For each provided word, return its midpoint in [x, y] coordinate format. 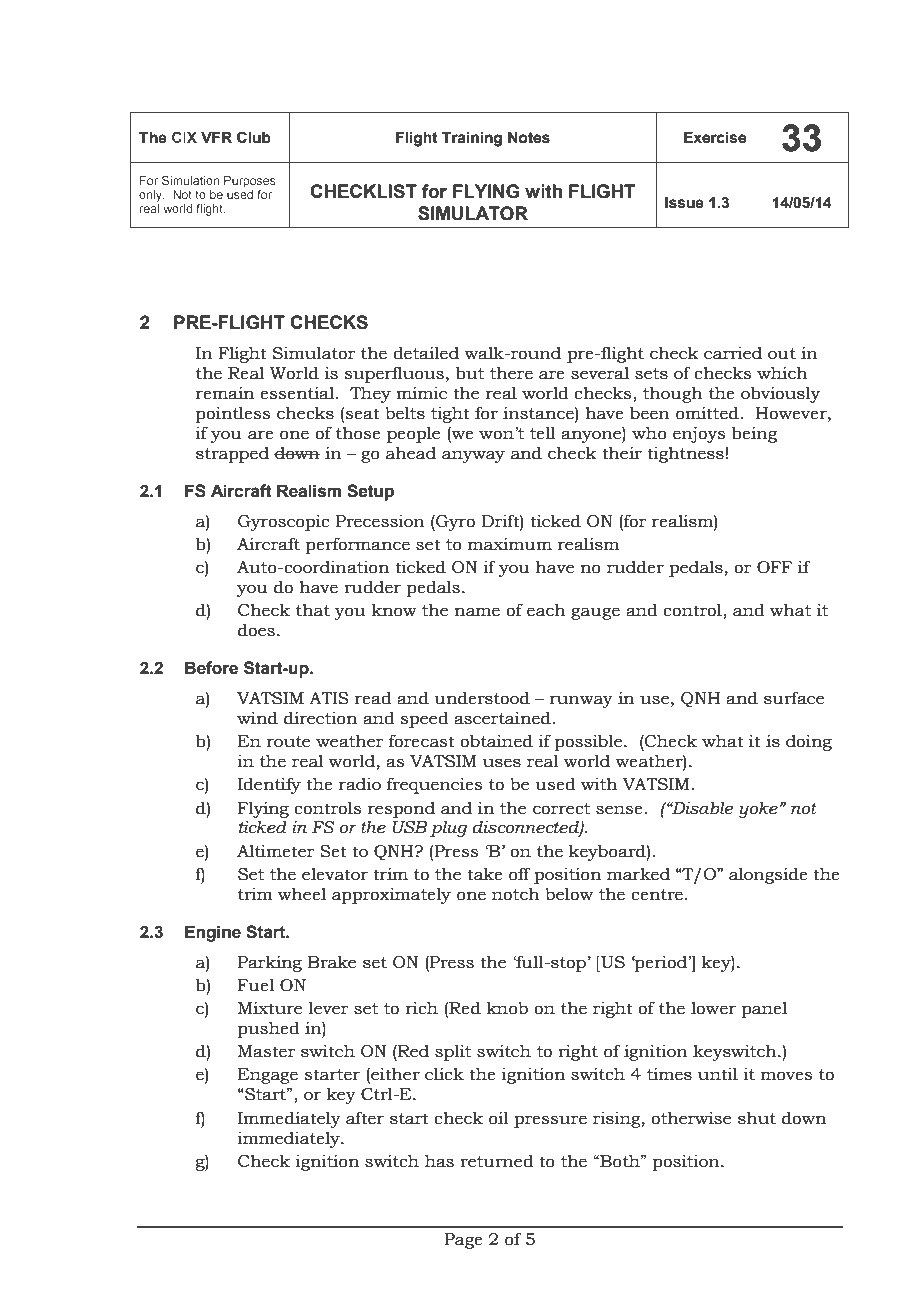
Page [463, 1241]
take [485, 874]
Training [472, 139]
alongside [768, 875]
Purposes [250, 182]
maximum [510, 544]
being [754, 434]
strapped [232, 454]
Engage [268, 1076]
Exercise [715, 138]
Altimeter [276, 851]
